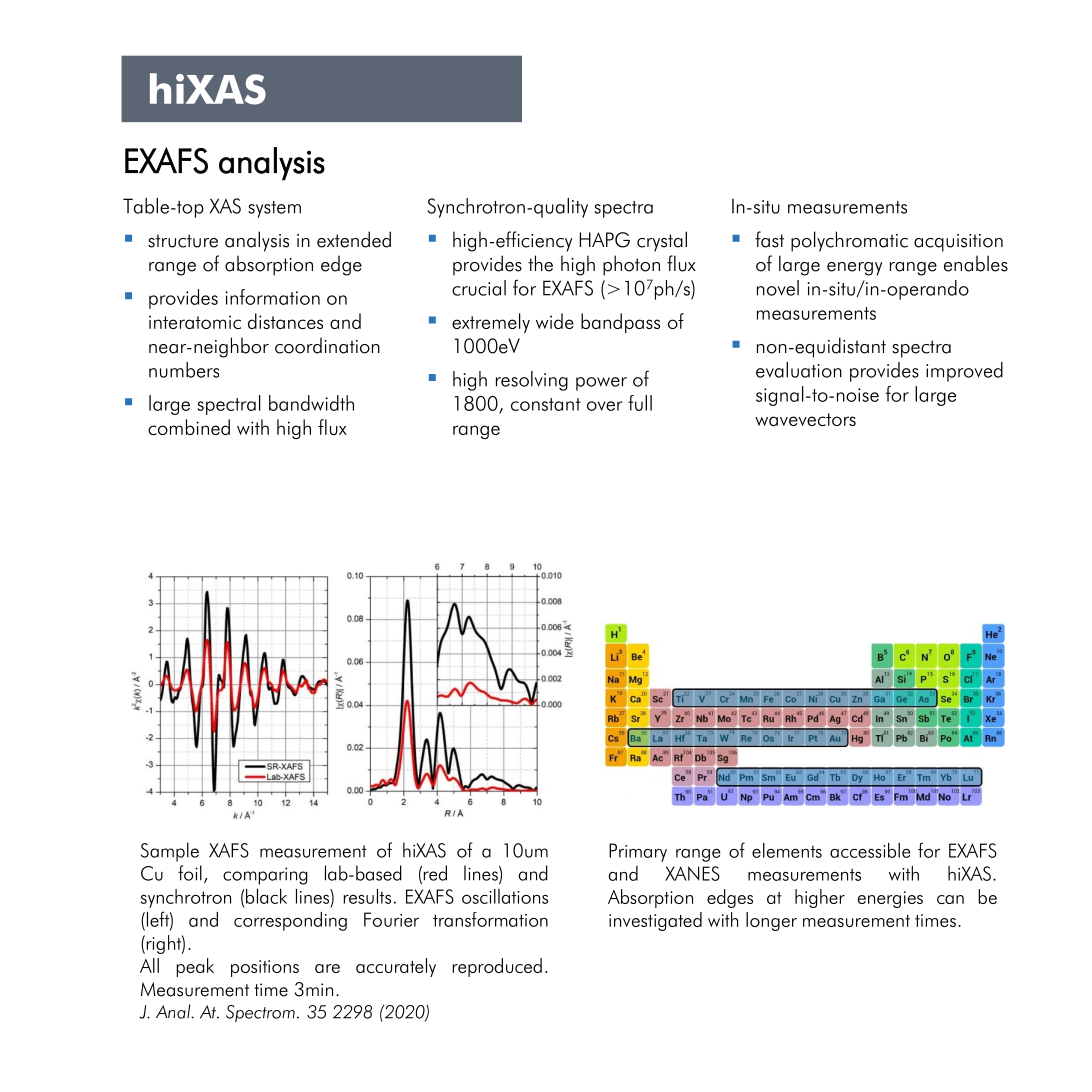  I want to click on system, so click(274, 209).
